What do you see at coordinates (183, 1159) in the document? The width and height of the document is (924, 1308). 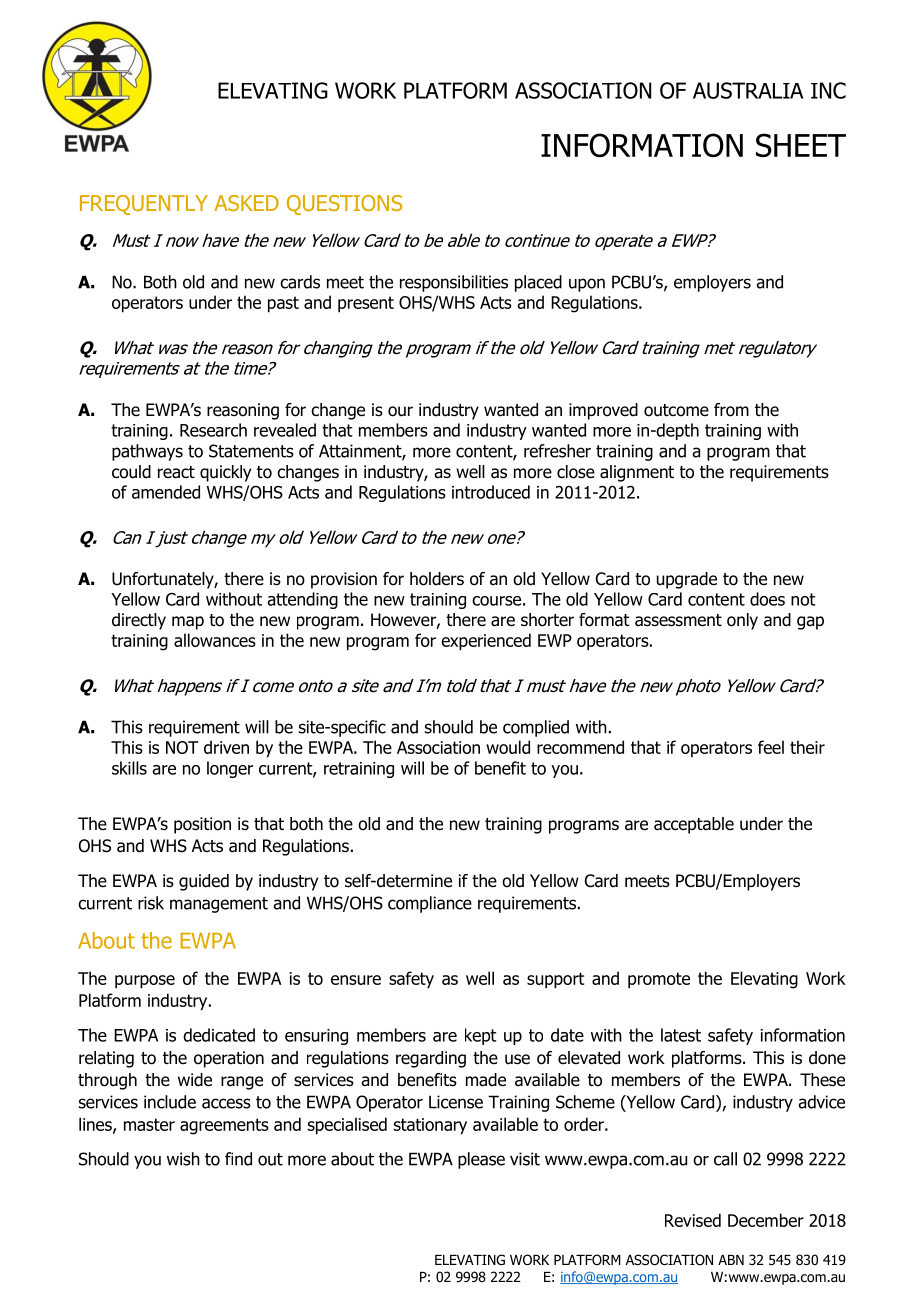 I see `wish` at bounding box center [183, 1159].
